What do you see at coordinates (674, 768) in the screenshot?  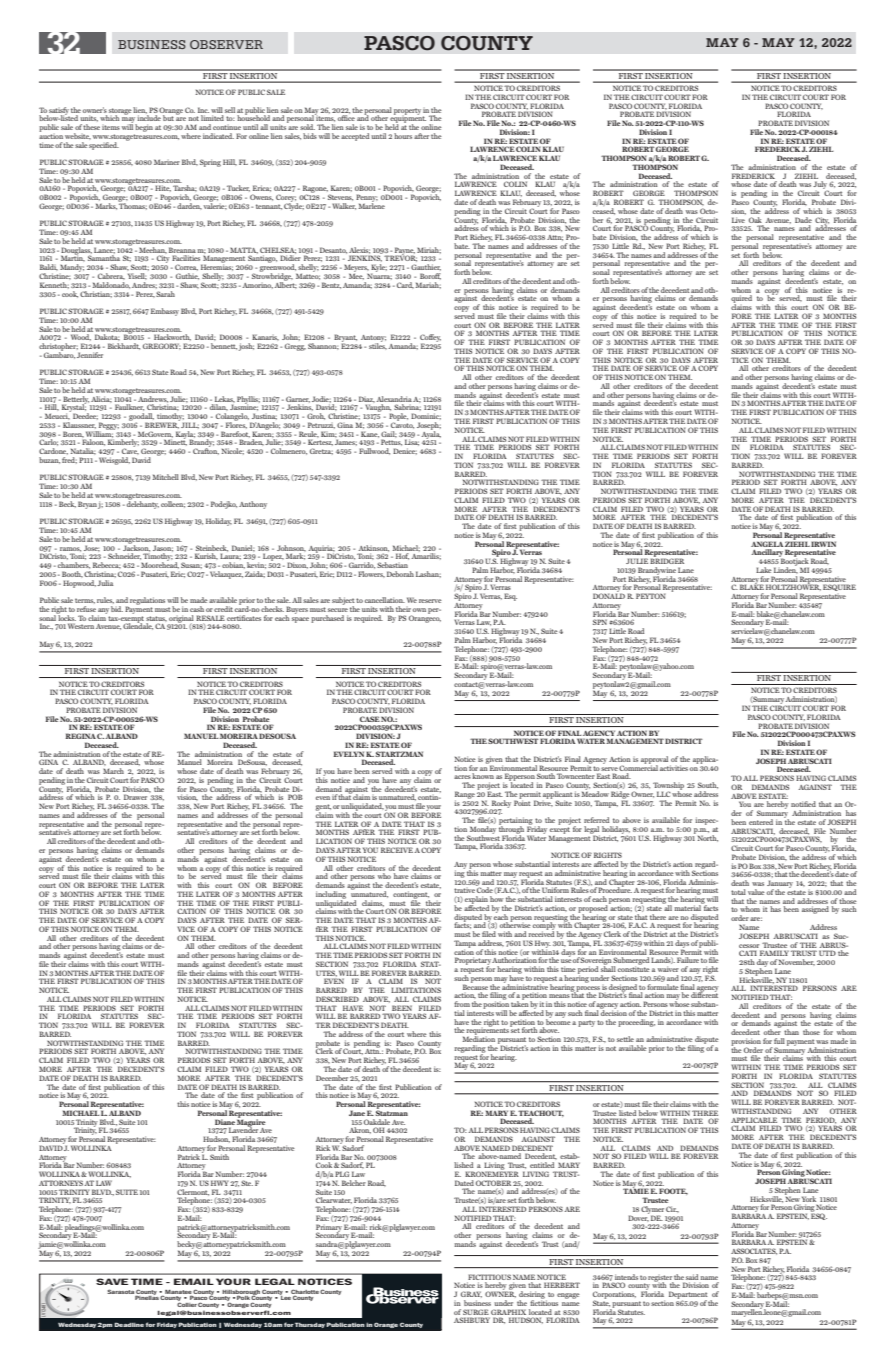 I see `activities` at bounding box center [674, 768].
